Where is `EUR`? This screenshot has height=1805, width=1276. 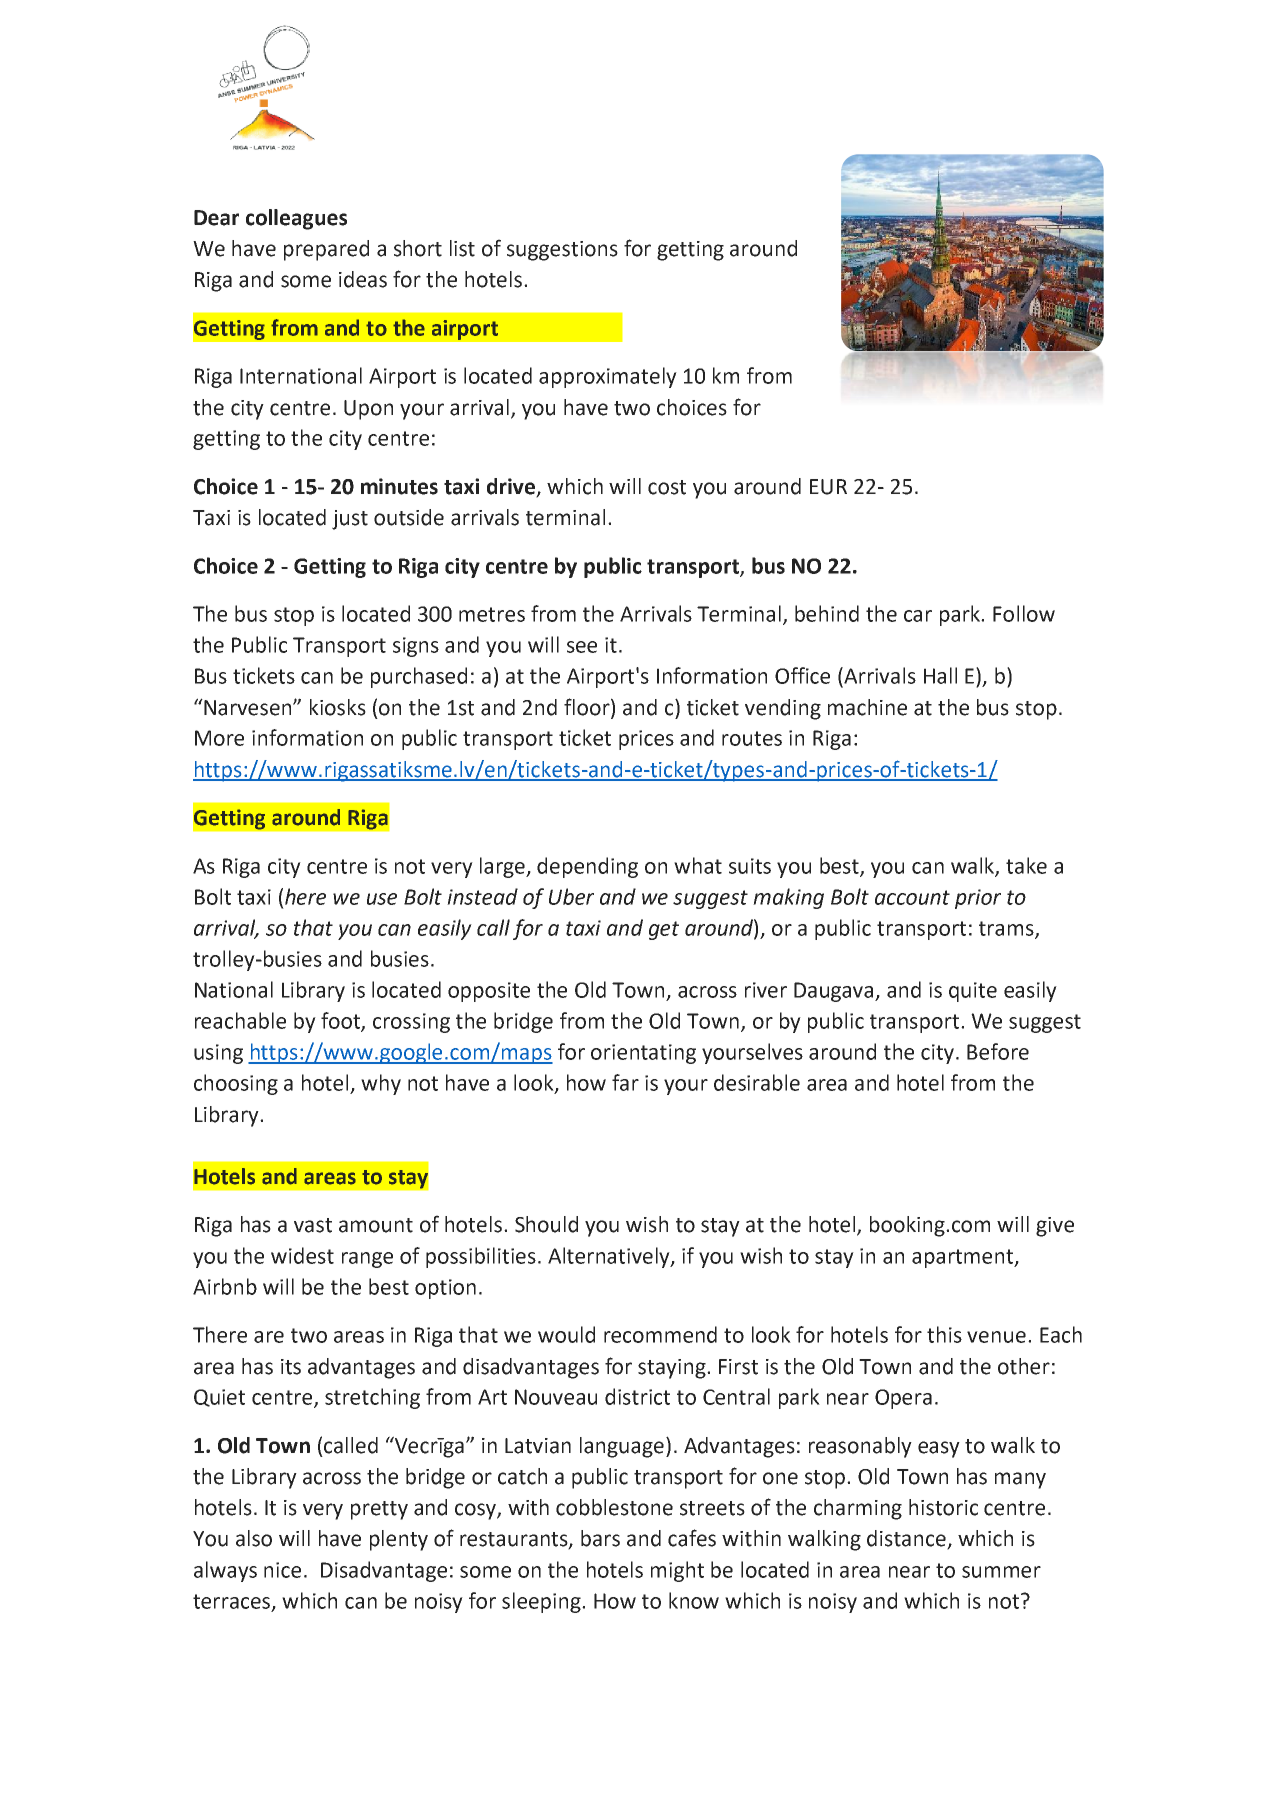
EUR is located at coordinates (828, 487).
